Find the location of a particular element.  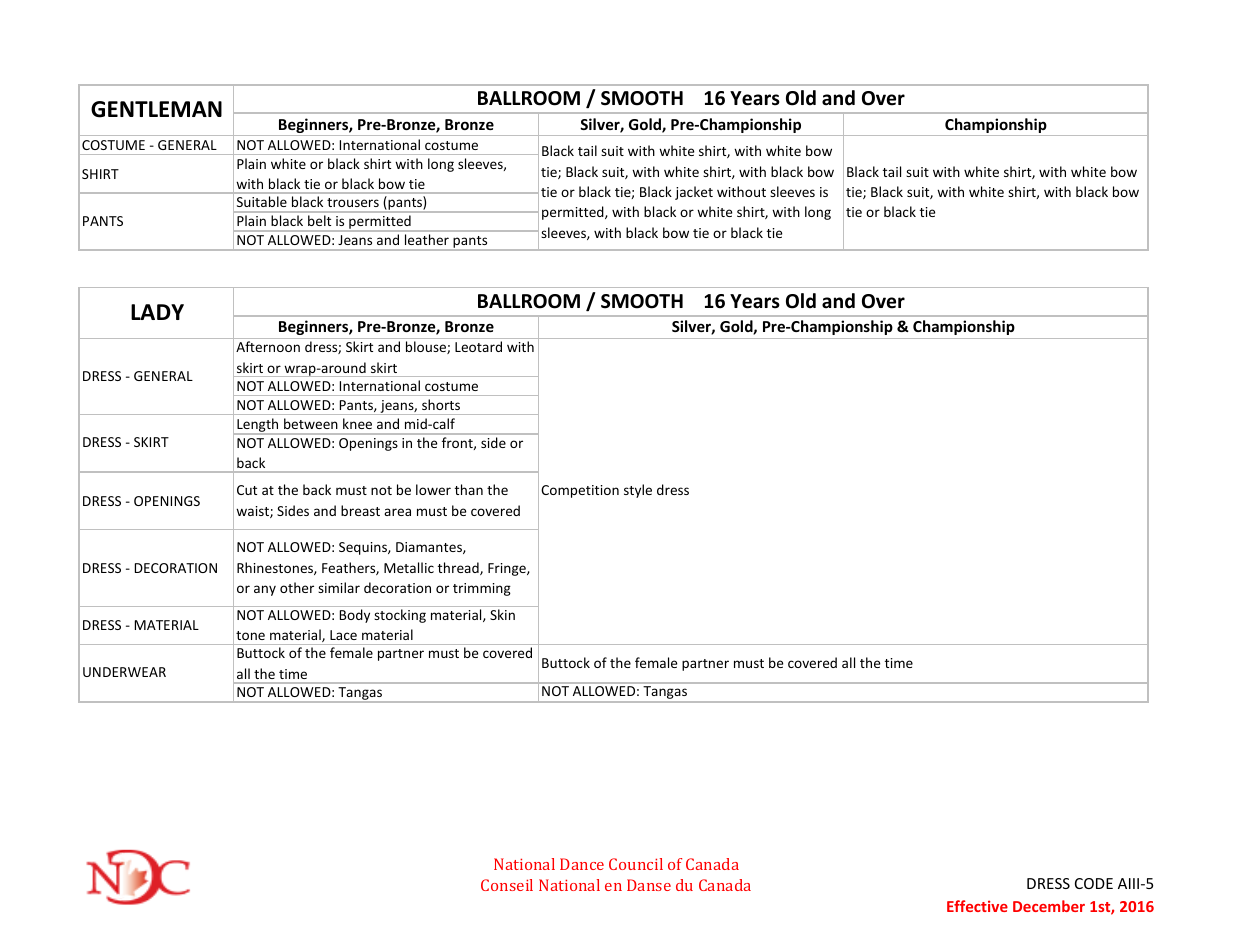

December is located at coordinates (1049, 906).
